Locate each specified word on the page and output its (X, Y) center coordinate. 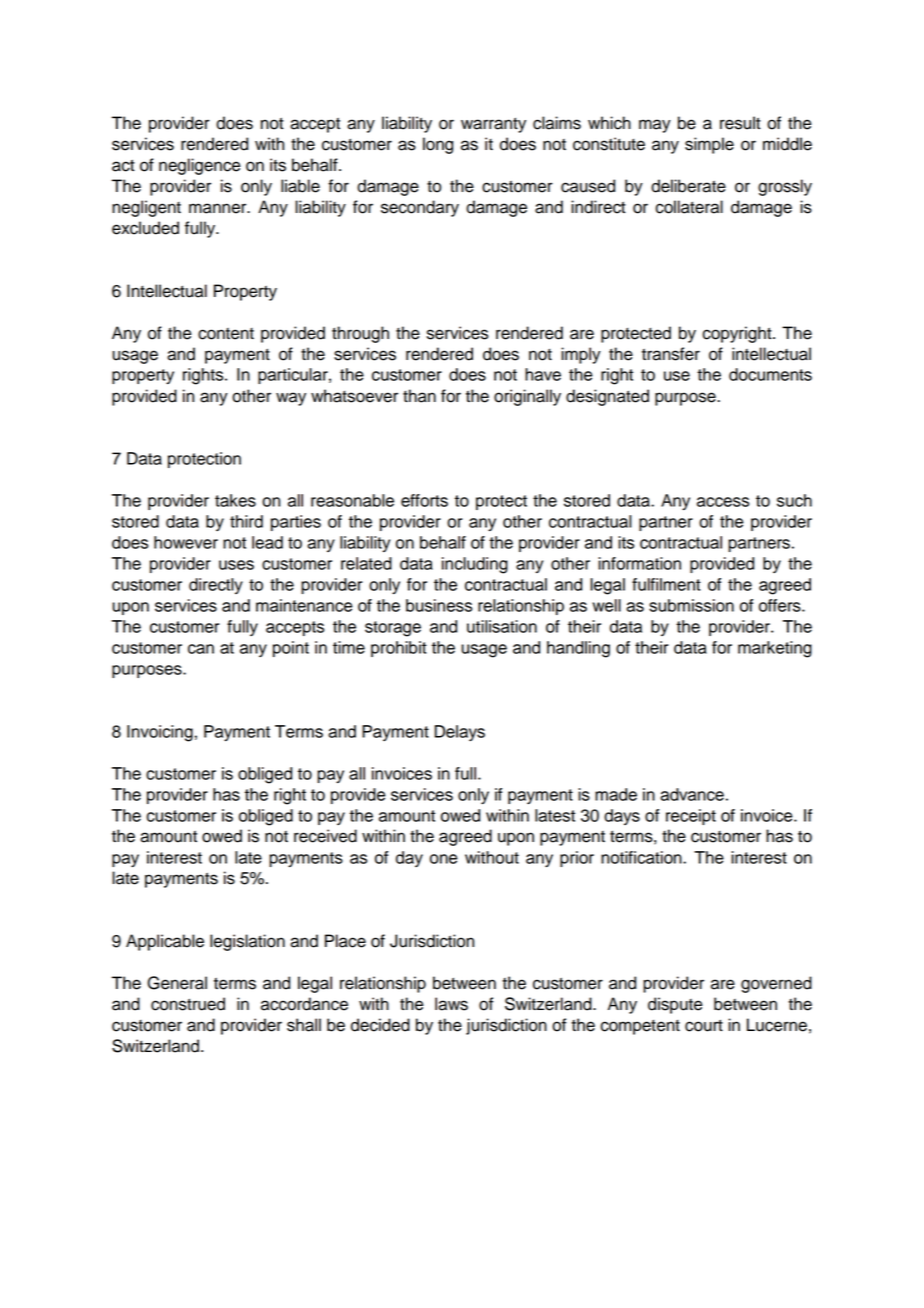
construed (188, 1004)
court (704, 1025)
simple (709, 145)
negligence (200, 166)
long (438, 145)
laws (451, 1004)
